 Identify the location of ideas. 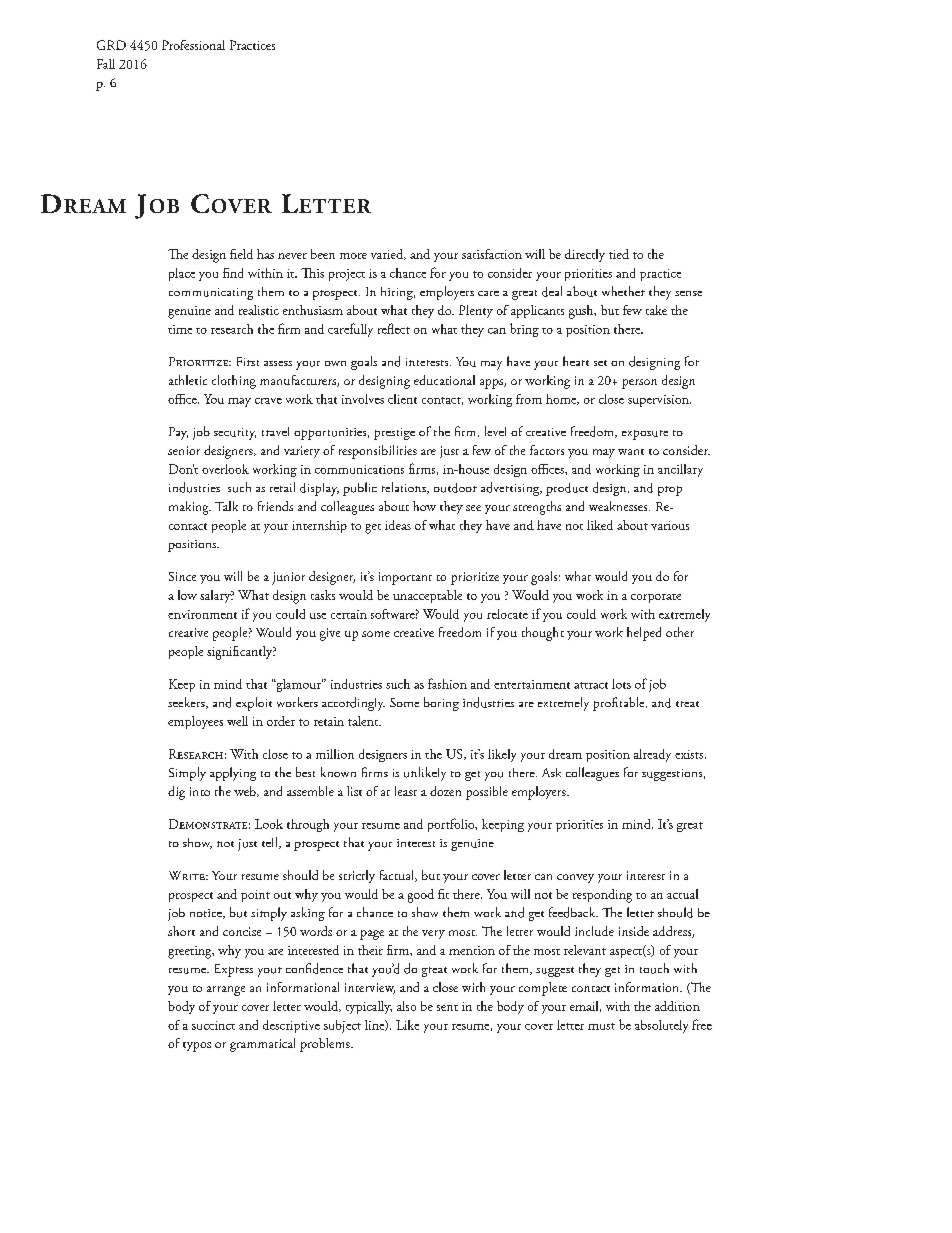
(398, 525).
